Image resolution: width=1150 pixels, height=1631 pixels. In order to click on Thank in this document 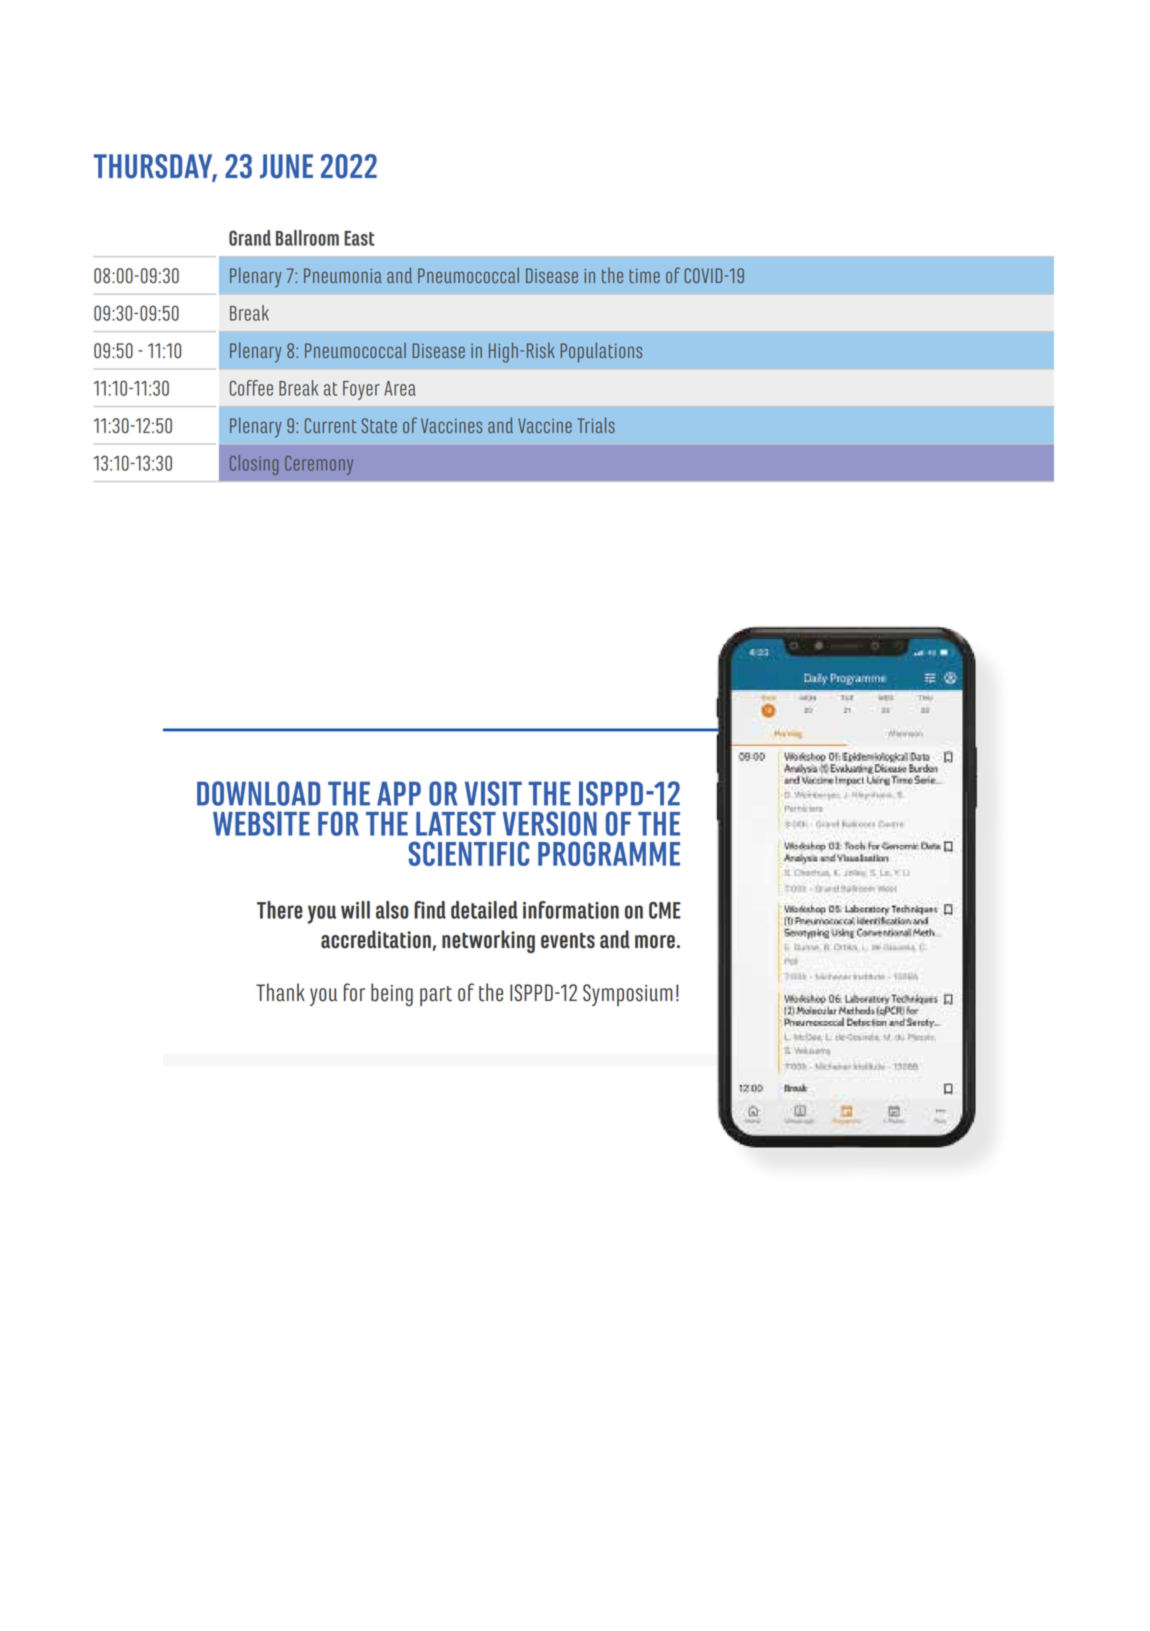, I will do `click(280, 992)`.
